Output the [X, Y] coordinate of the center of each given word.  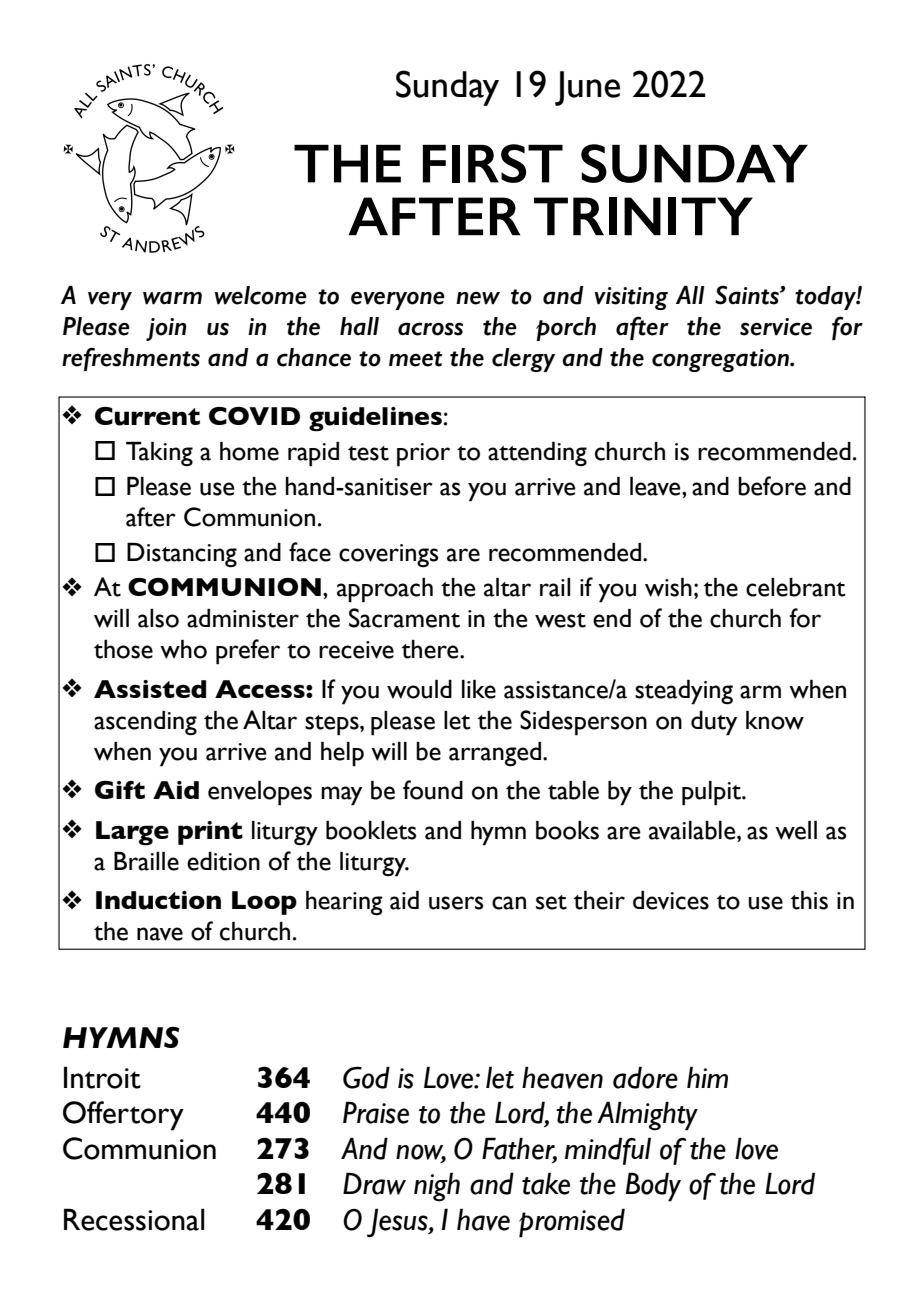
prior [423, 455]
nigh [437, 1187]
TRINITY [643, 216]
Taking [159, 454]
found [433, 790]
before [772, 486]
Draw [374, 1183]
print [210, 833]
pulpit [712, 793]
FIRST [493, 163]
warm [172, 298]
